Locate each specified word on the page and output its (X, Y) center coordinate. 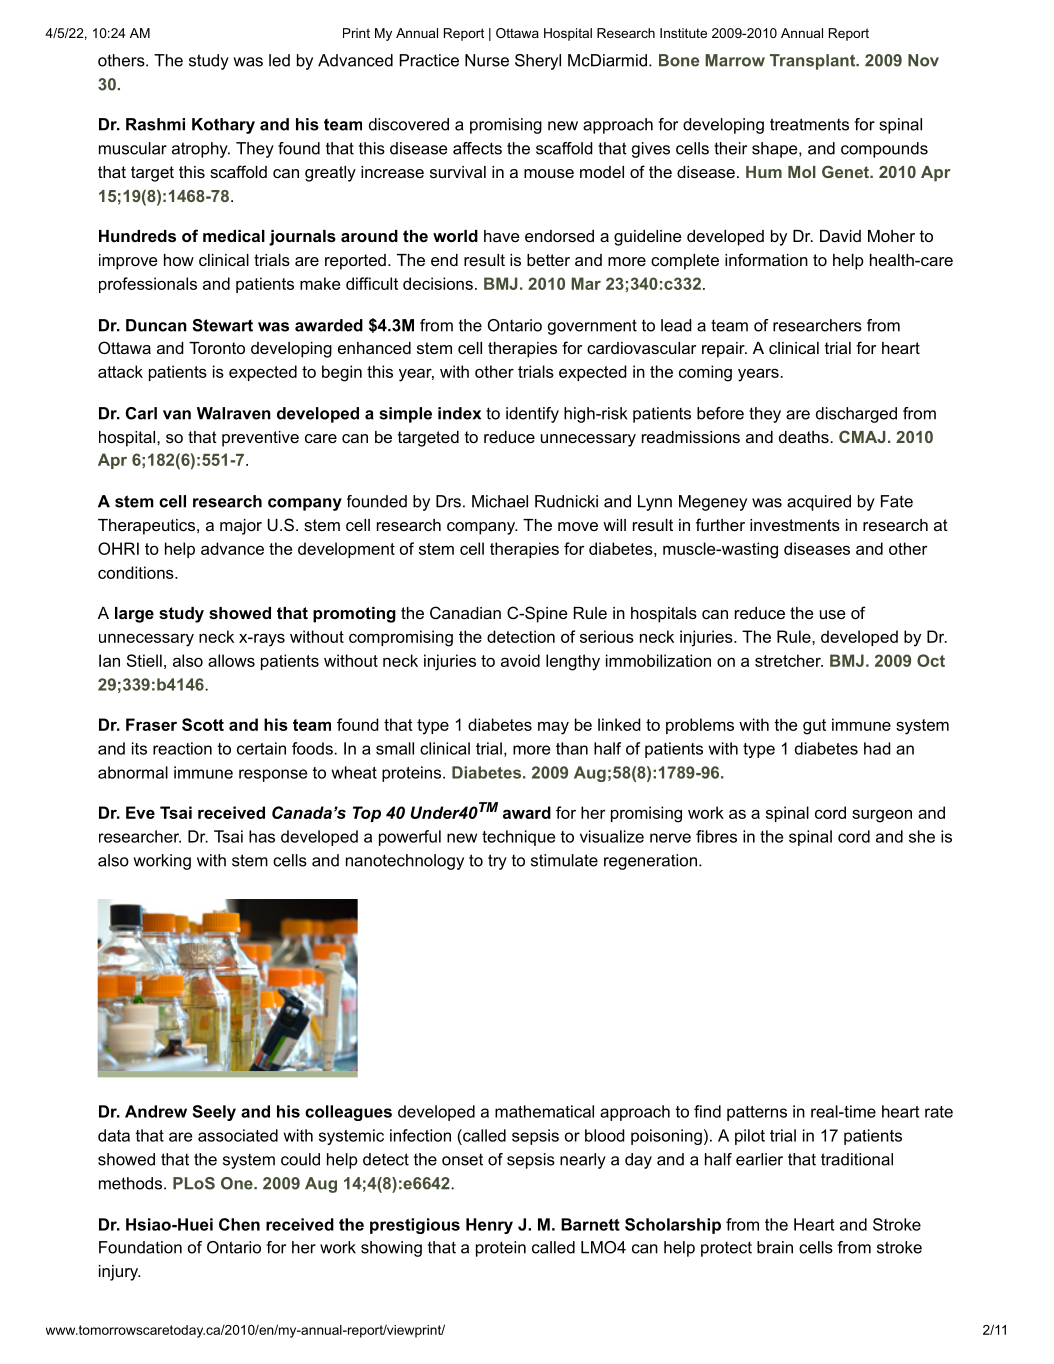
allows (231, 660)
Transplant (814, 62)
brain (775, 1247)
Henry (489, 1226)
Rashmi (155, 124)
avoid (520, 660)
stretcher (789, 660)
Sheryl (538, 62)
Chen (239, 1224)
